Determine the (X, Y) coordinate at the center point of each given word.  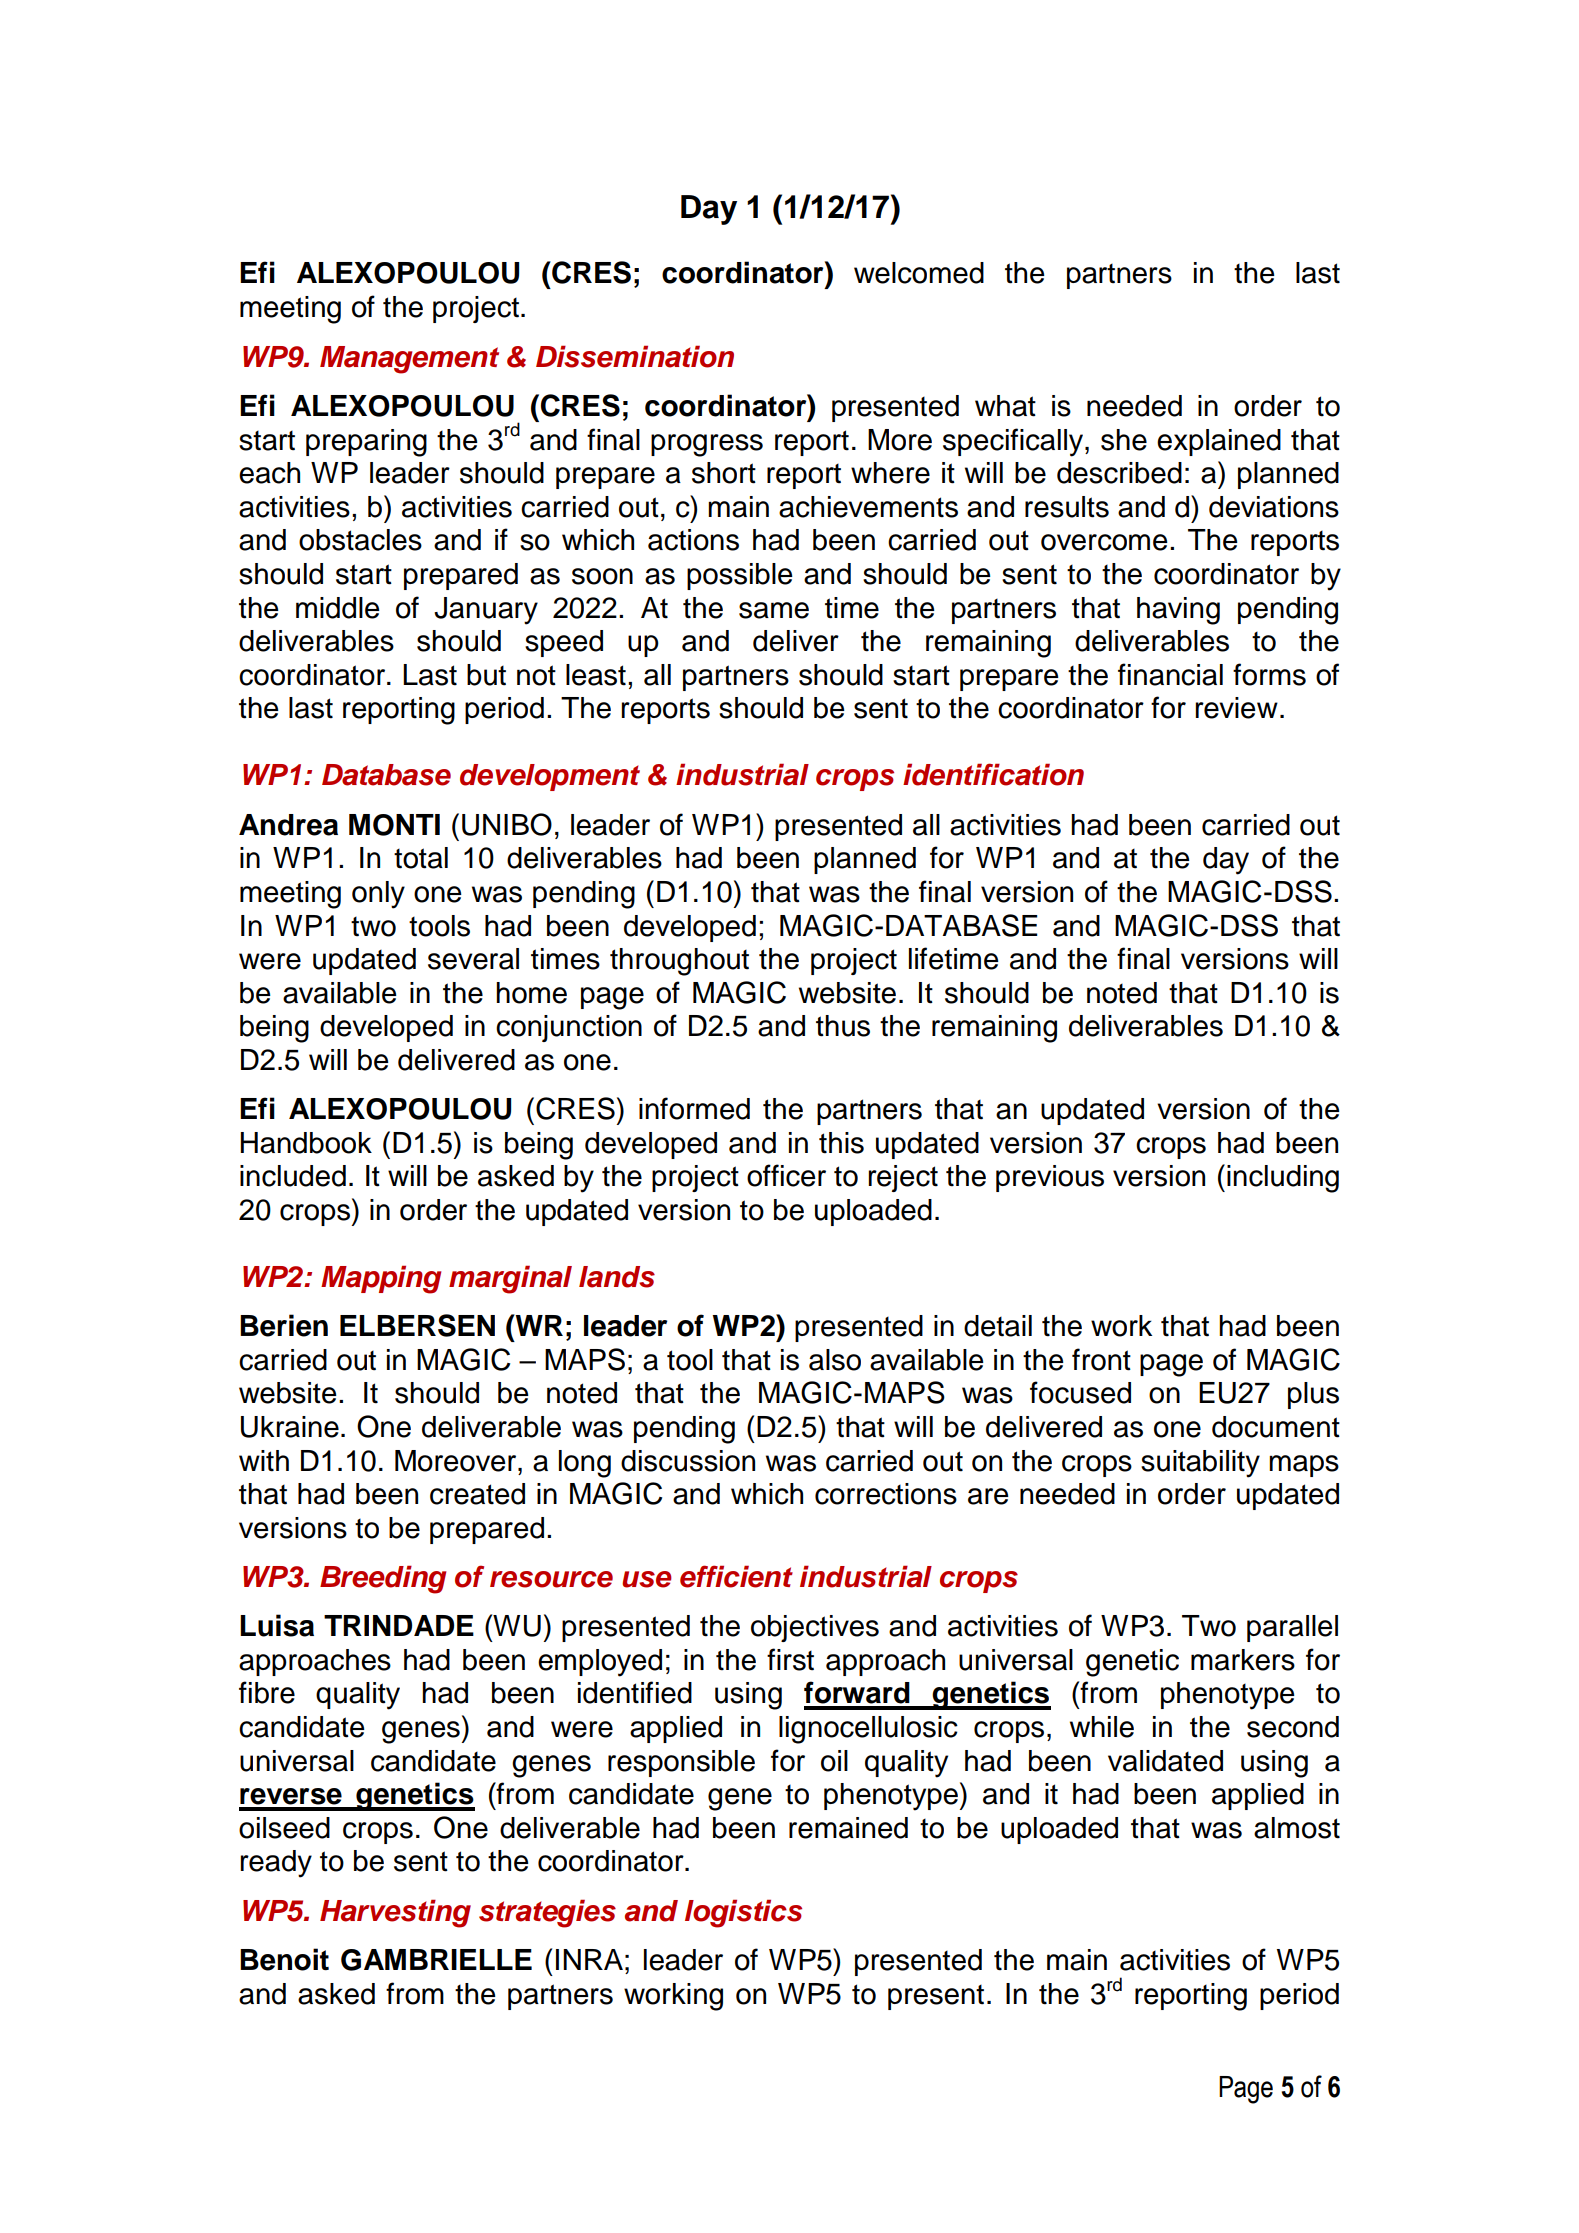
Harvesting (395, 1913)
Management (409, 360)
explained (1219, 442)
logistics (743, 1913)
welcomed (919, 273)
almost (1297, 1828)
